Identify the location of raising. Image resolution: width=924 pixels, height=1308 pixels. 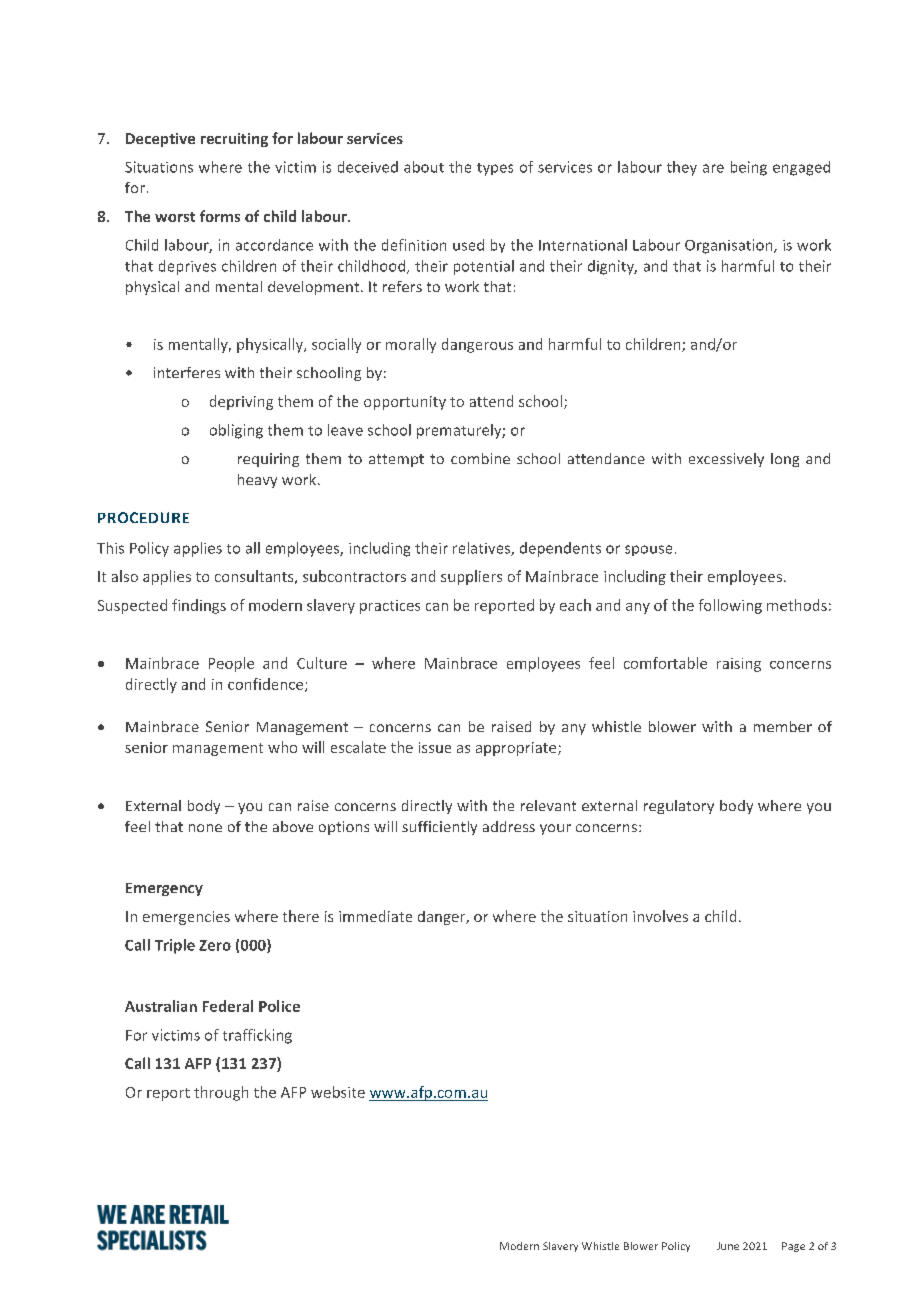
(739, 665).
